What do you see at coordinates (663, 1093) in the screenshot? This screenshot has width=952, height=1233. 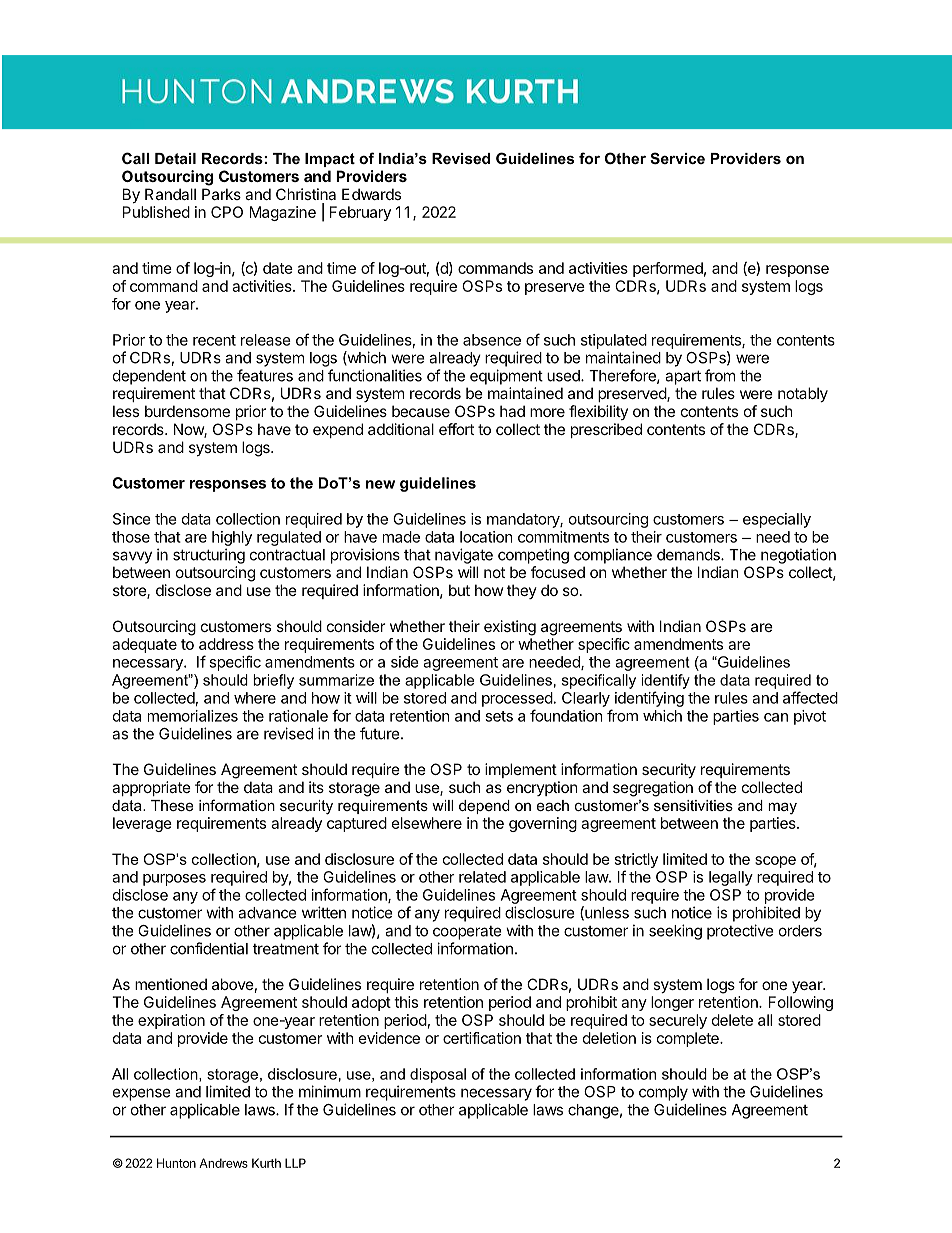 I see `comply` at bounding box center [663, 1093].
